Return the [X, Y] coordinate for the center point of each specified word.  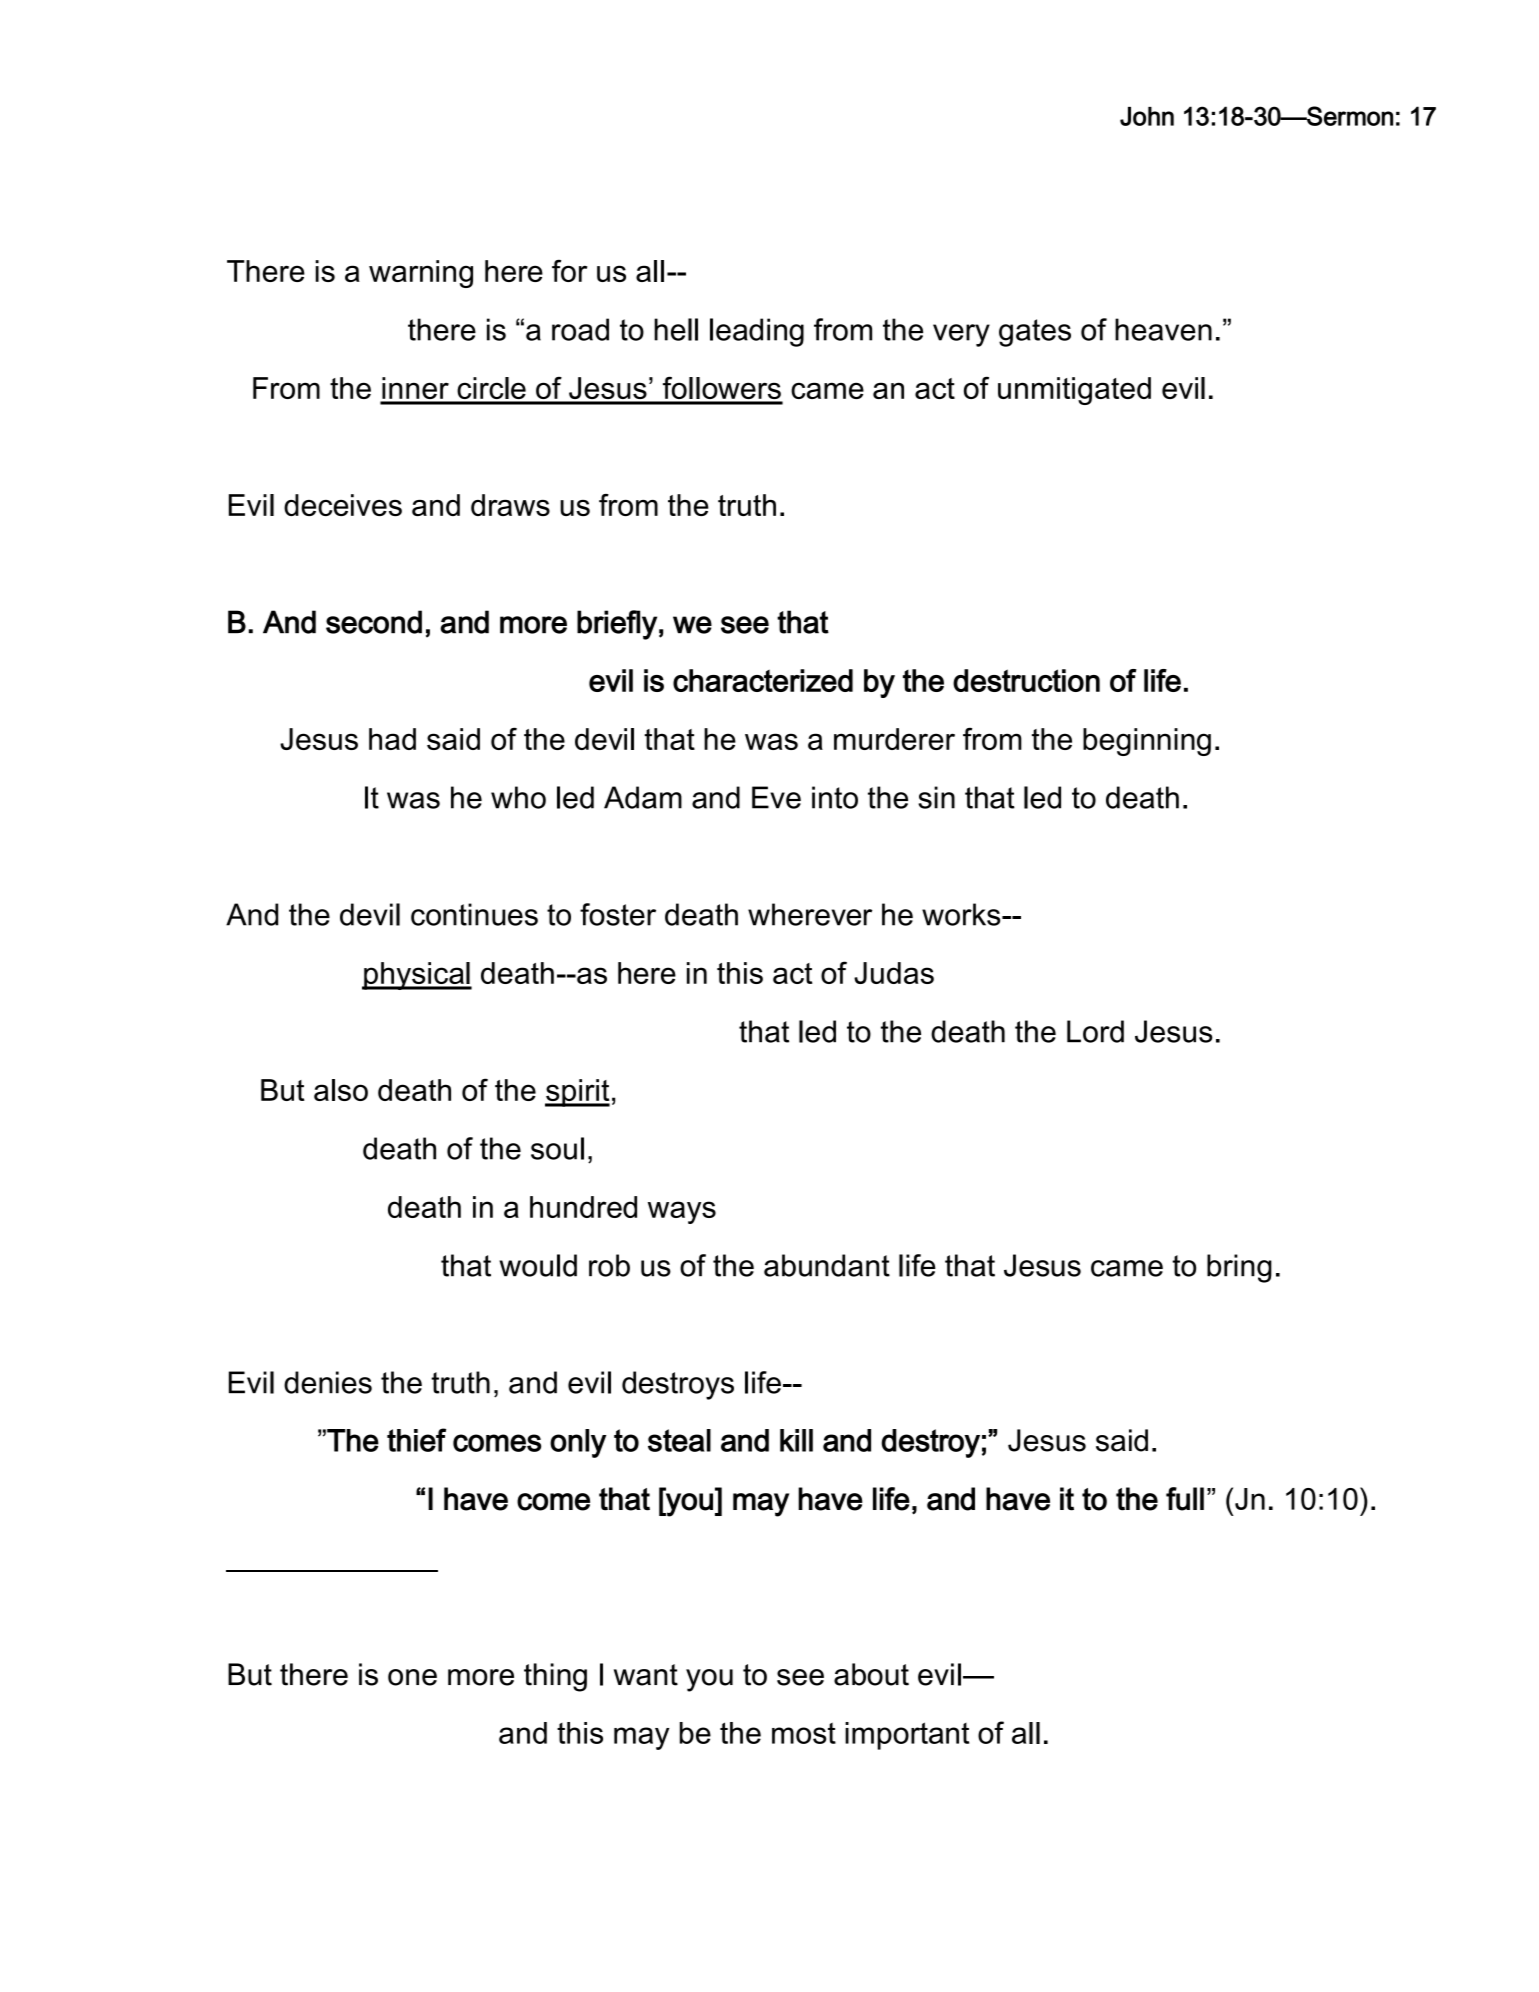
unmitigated [1074, 391]
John [1147, 116]
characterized [763, 680]
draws [510, 505]
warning [421, 274]
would [538, 1265]
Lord [1095, 1031]
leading [757, 332]
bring [1239, 1268]
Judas [894, 973]
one [412, 1677]
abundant [827, 1265]
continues [474, 914]
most [804, 1733]
